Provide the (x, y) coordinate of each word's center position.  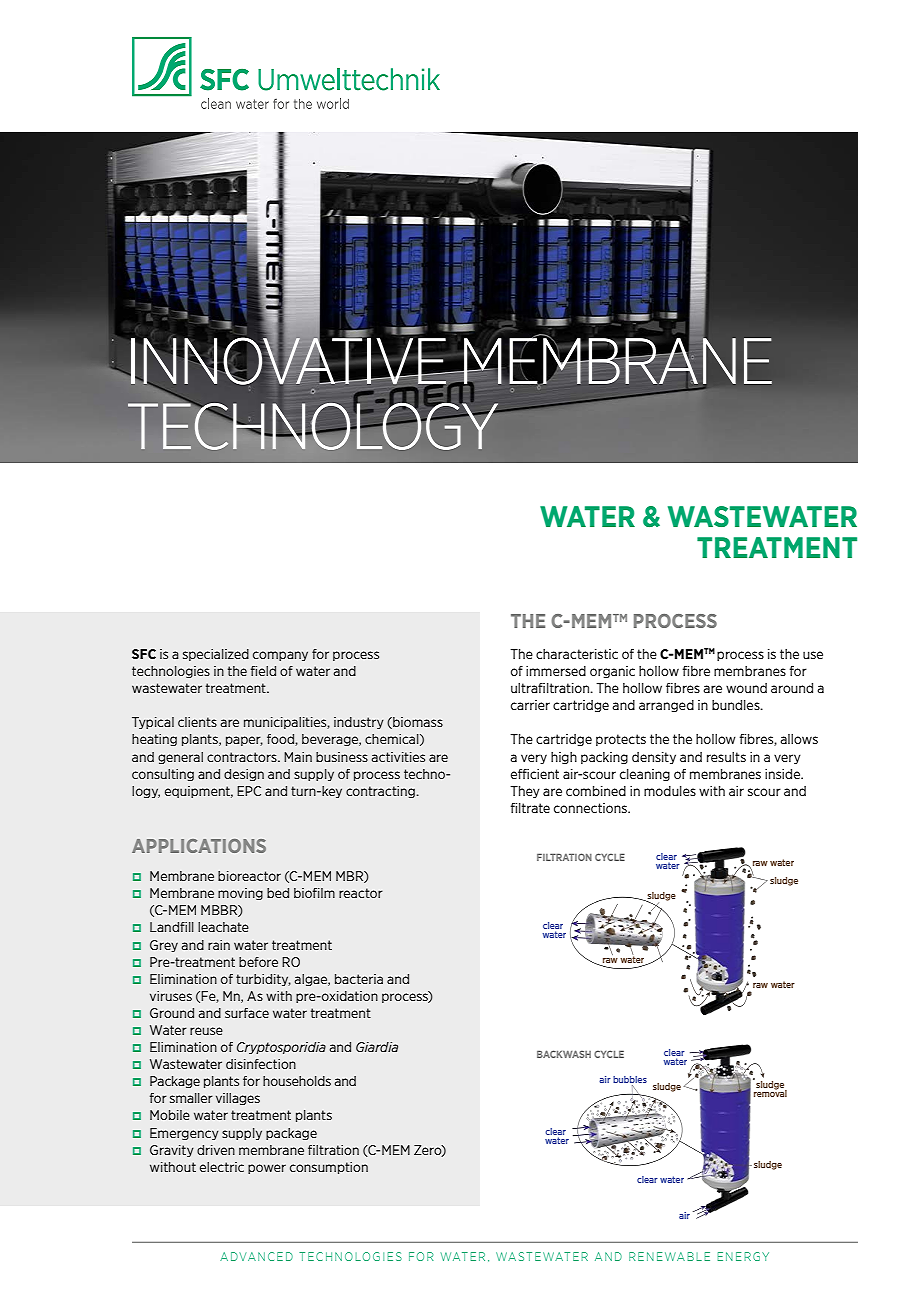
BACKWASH (564, 1054)
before (258, 962)
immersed (556, 671)
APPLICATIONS (199, 846)
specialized (216, 655)
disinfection (261, 1064)
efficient (535, 774)
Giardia (377, 1047)
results (726, 757)
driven (216, 1150)
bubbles (630, 1079)
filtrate (530, 808)
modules (670, 791)
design (244, 775)
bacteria (359, 979)
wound (746, 688)
